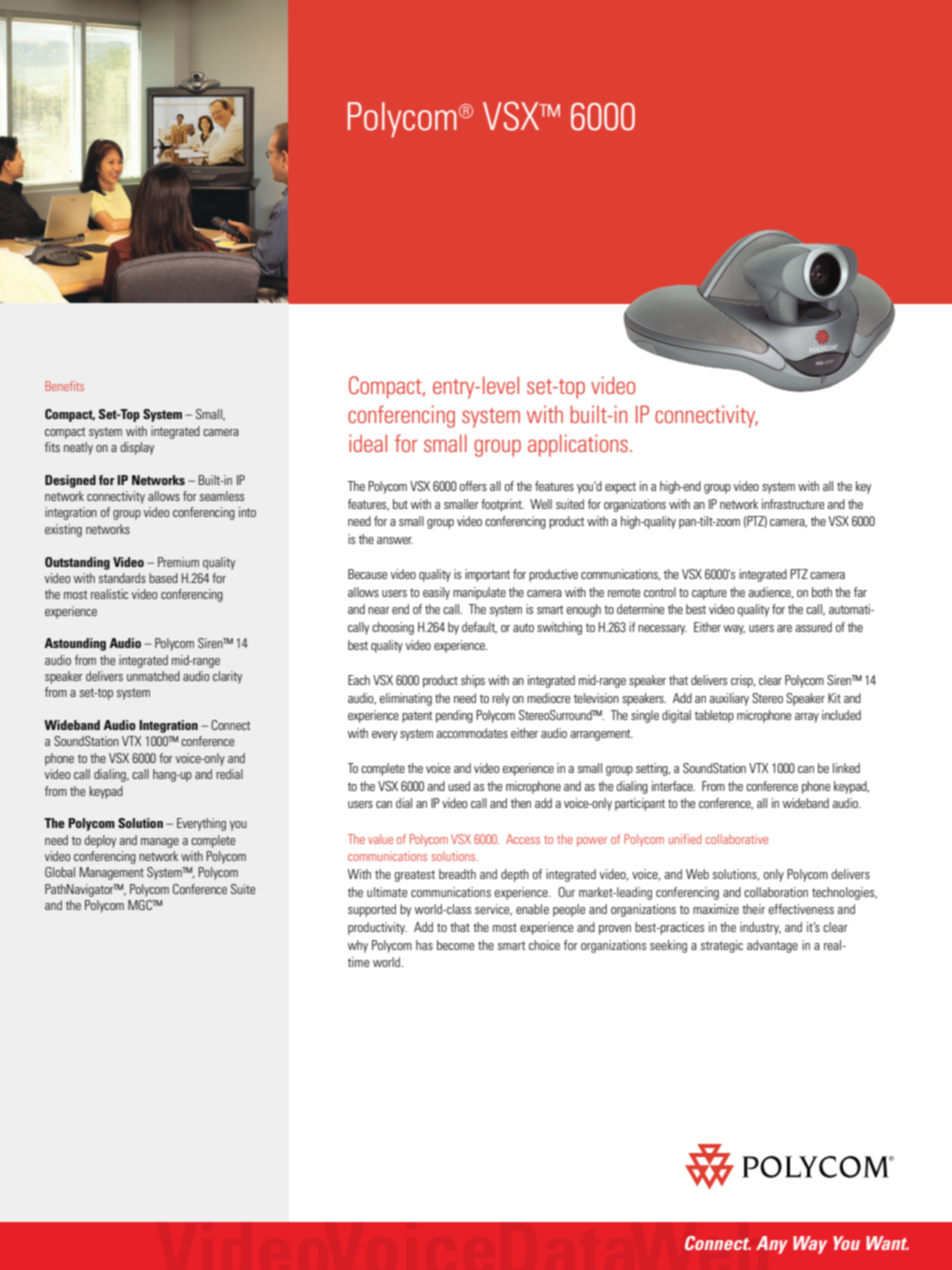 The height and width of the image is (1270, 952). What do you see at coordinates (473, 486) in the image?
I see `offers` at bounding box center [473, 486].
